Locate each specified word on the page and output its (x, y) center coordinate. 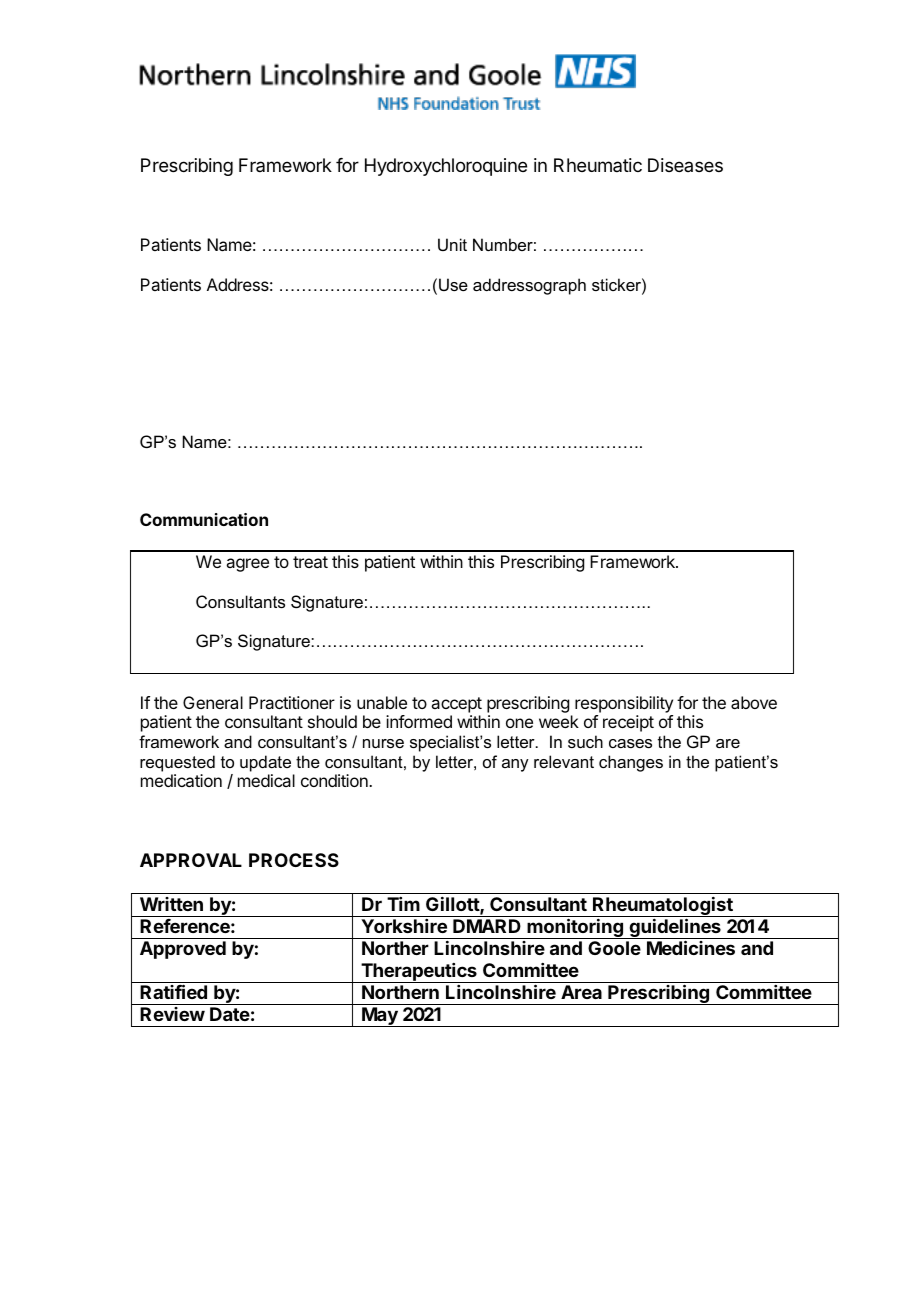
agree (247, 565)
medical (266, 780)
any (515, 765)
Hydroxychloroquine (446, 167)
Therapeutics (419, 973)
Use (453, 284)
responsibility (624, 704)
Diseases (685, 165)
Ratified (173, 991)
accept (456, 705)
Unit (452, 244)
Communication (204, 519)
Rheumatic (598, 165)
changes (631, 763)
